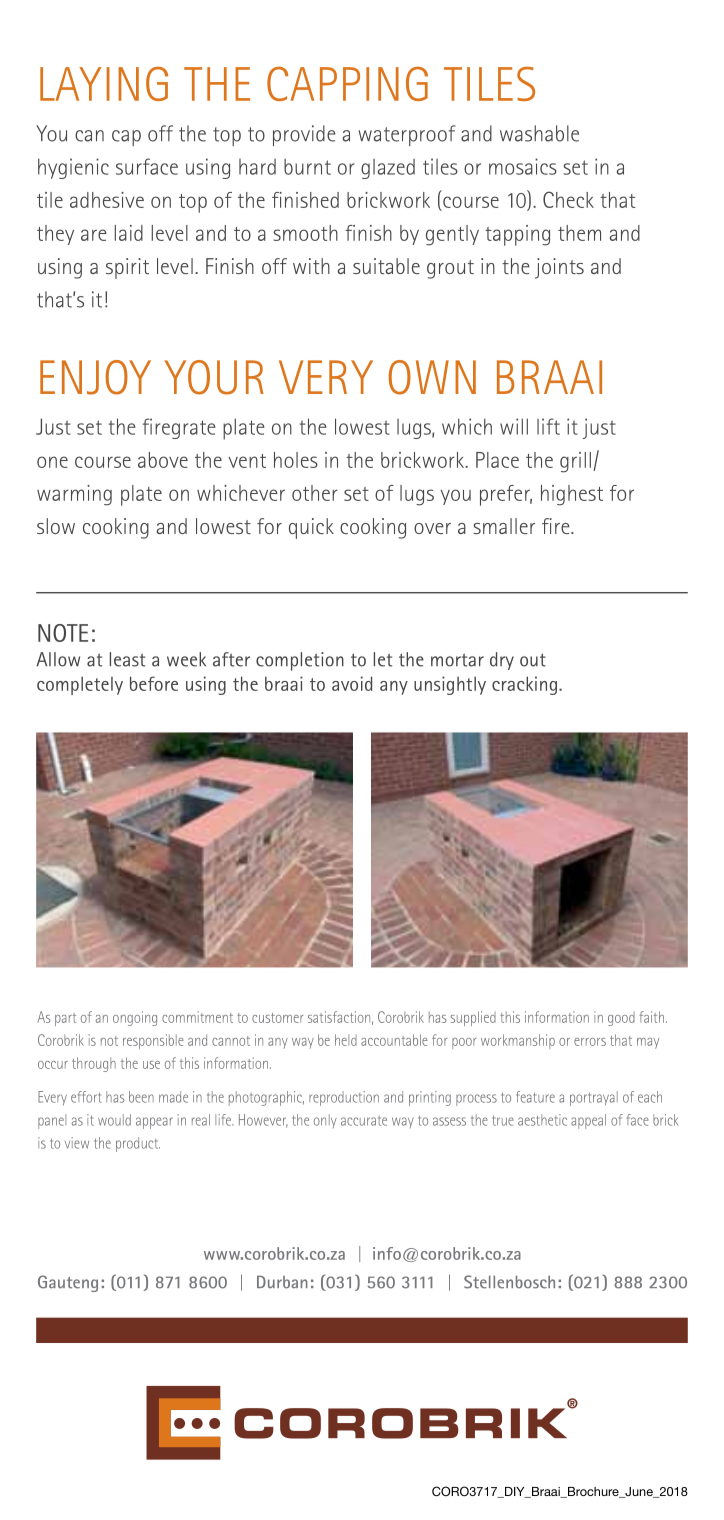 The height and width of the screenshot is (1520, 724). What do you see at coordinates (346, 1040) in the screenshot?
I see `held` at bounding box center [346, 1040].
